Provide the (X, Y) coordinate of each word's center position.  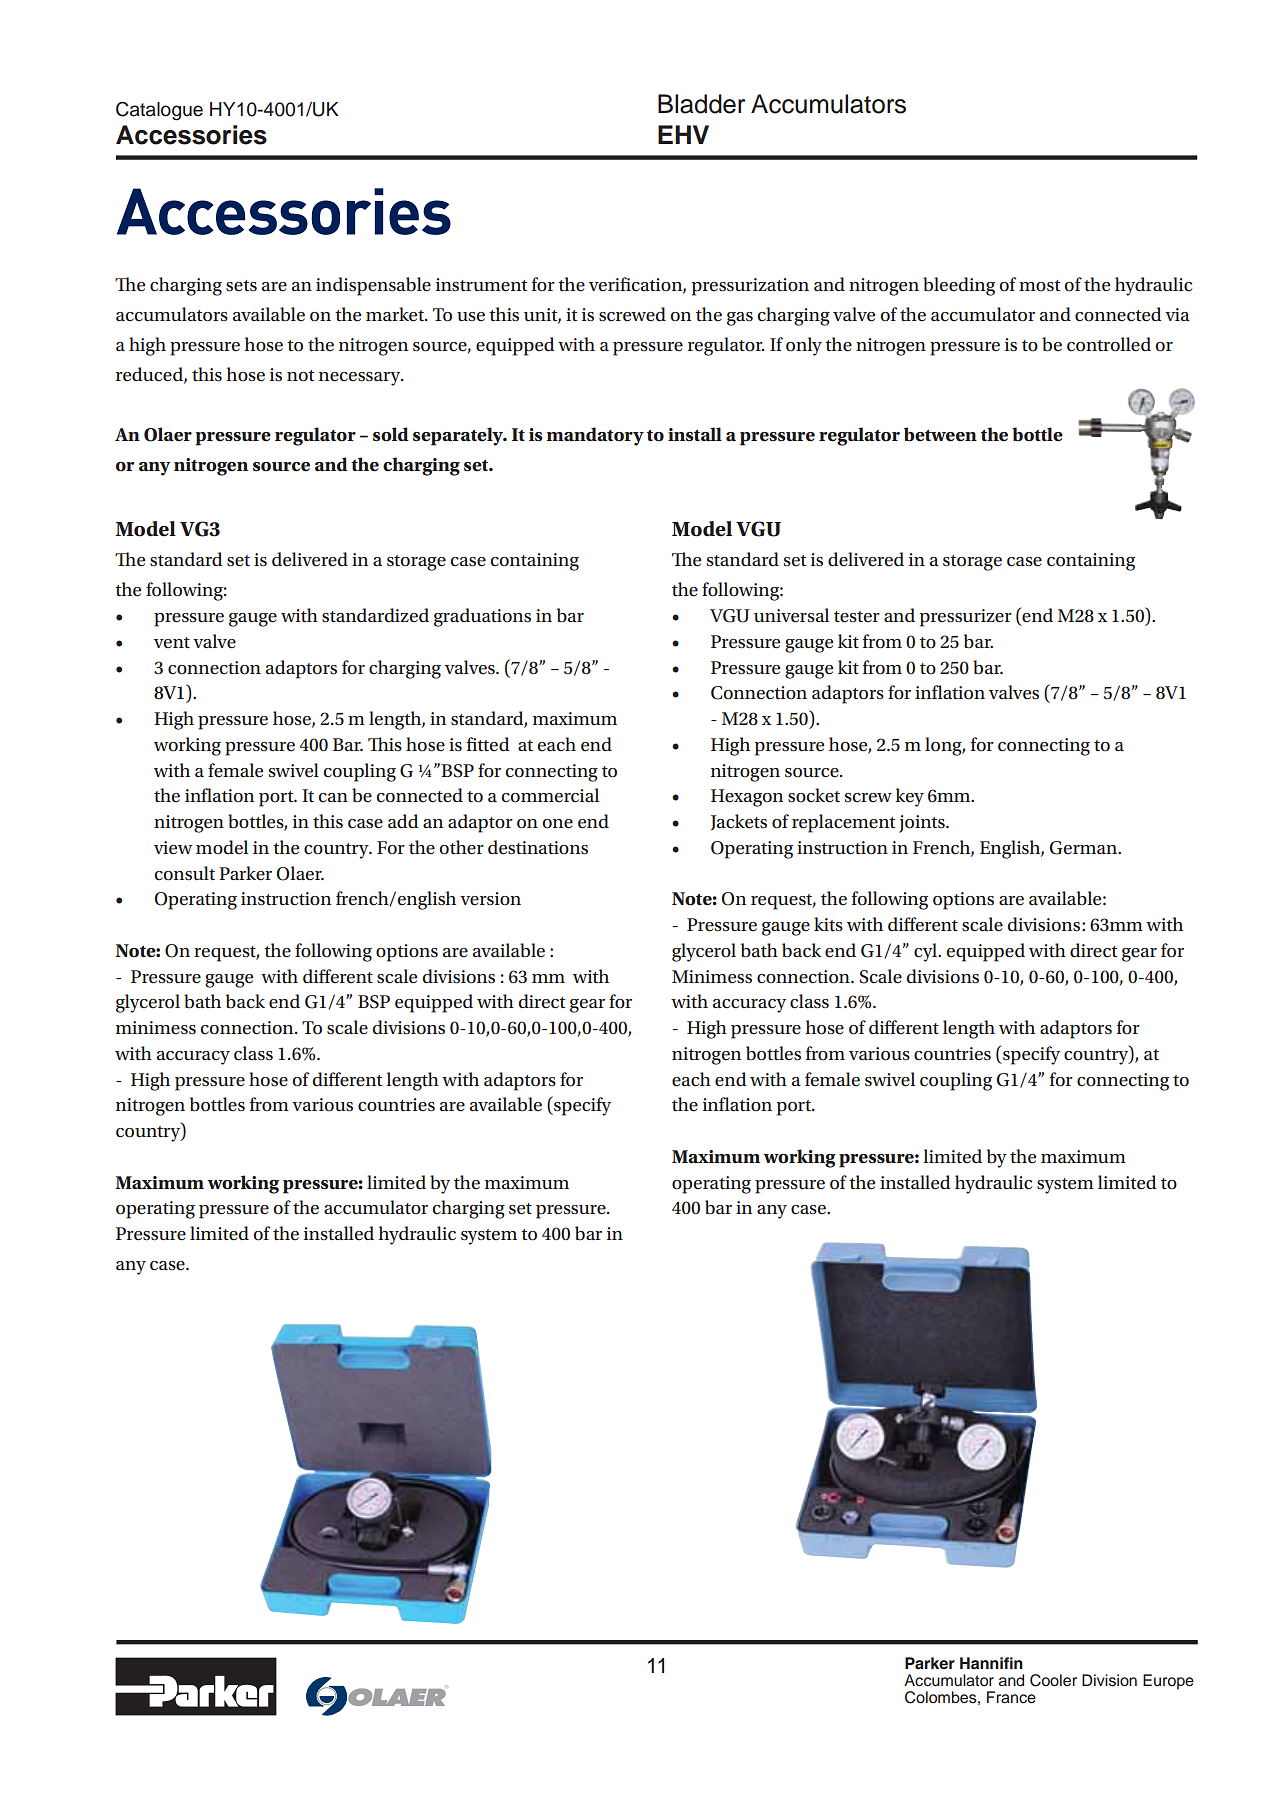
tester (857, 617)
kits (828, 924)
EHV (683, 134)
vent (172, 643)
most (1039, 286)
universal (791, 615)
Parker (245, 873)
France (1011, 1697)
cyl (927, 952)
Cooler (1053, 1680)
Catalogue (159, 111)
